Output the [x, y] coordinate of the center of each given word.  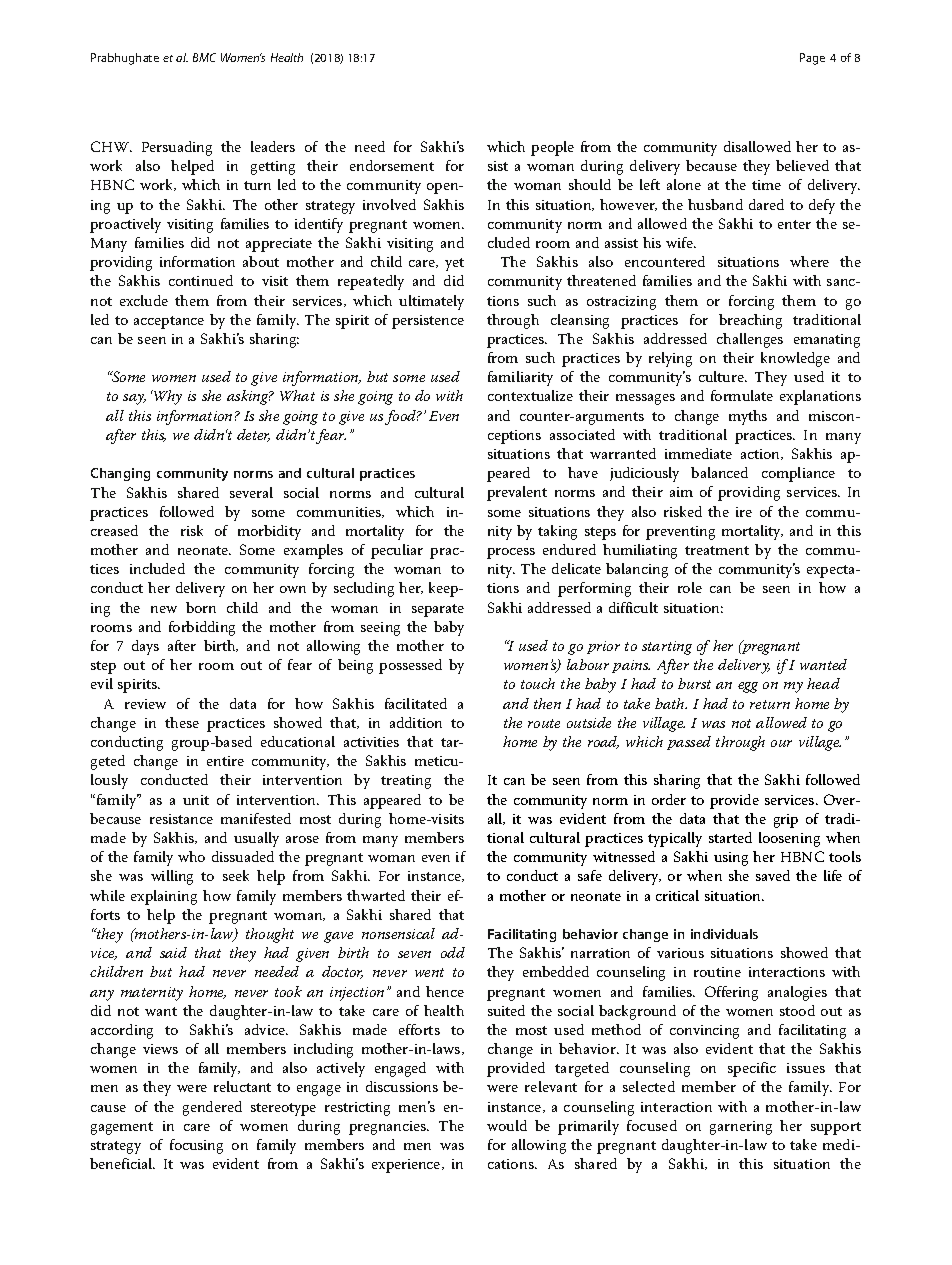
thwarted [376, 895]
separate [438, 610]
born [201, 607]
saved [773, 875]
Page [812, 59]
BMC [204, 57]
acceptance [169, 322]
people [552, 148]
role [690, 587]
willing [172, 877]
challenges [750, 340]
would [507, 1125]
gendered [212, 1108]
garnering [741, 1128]
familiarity [520, 378]
